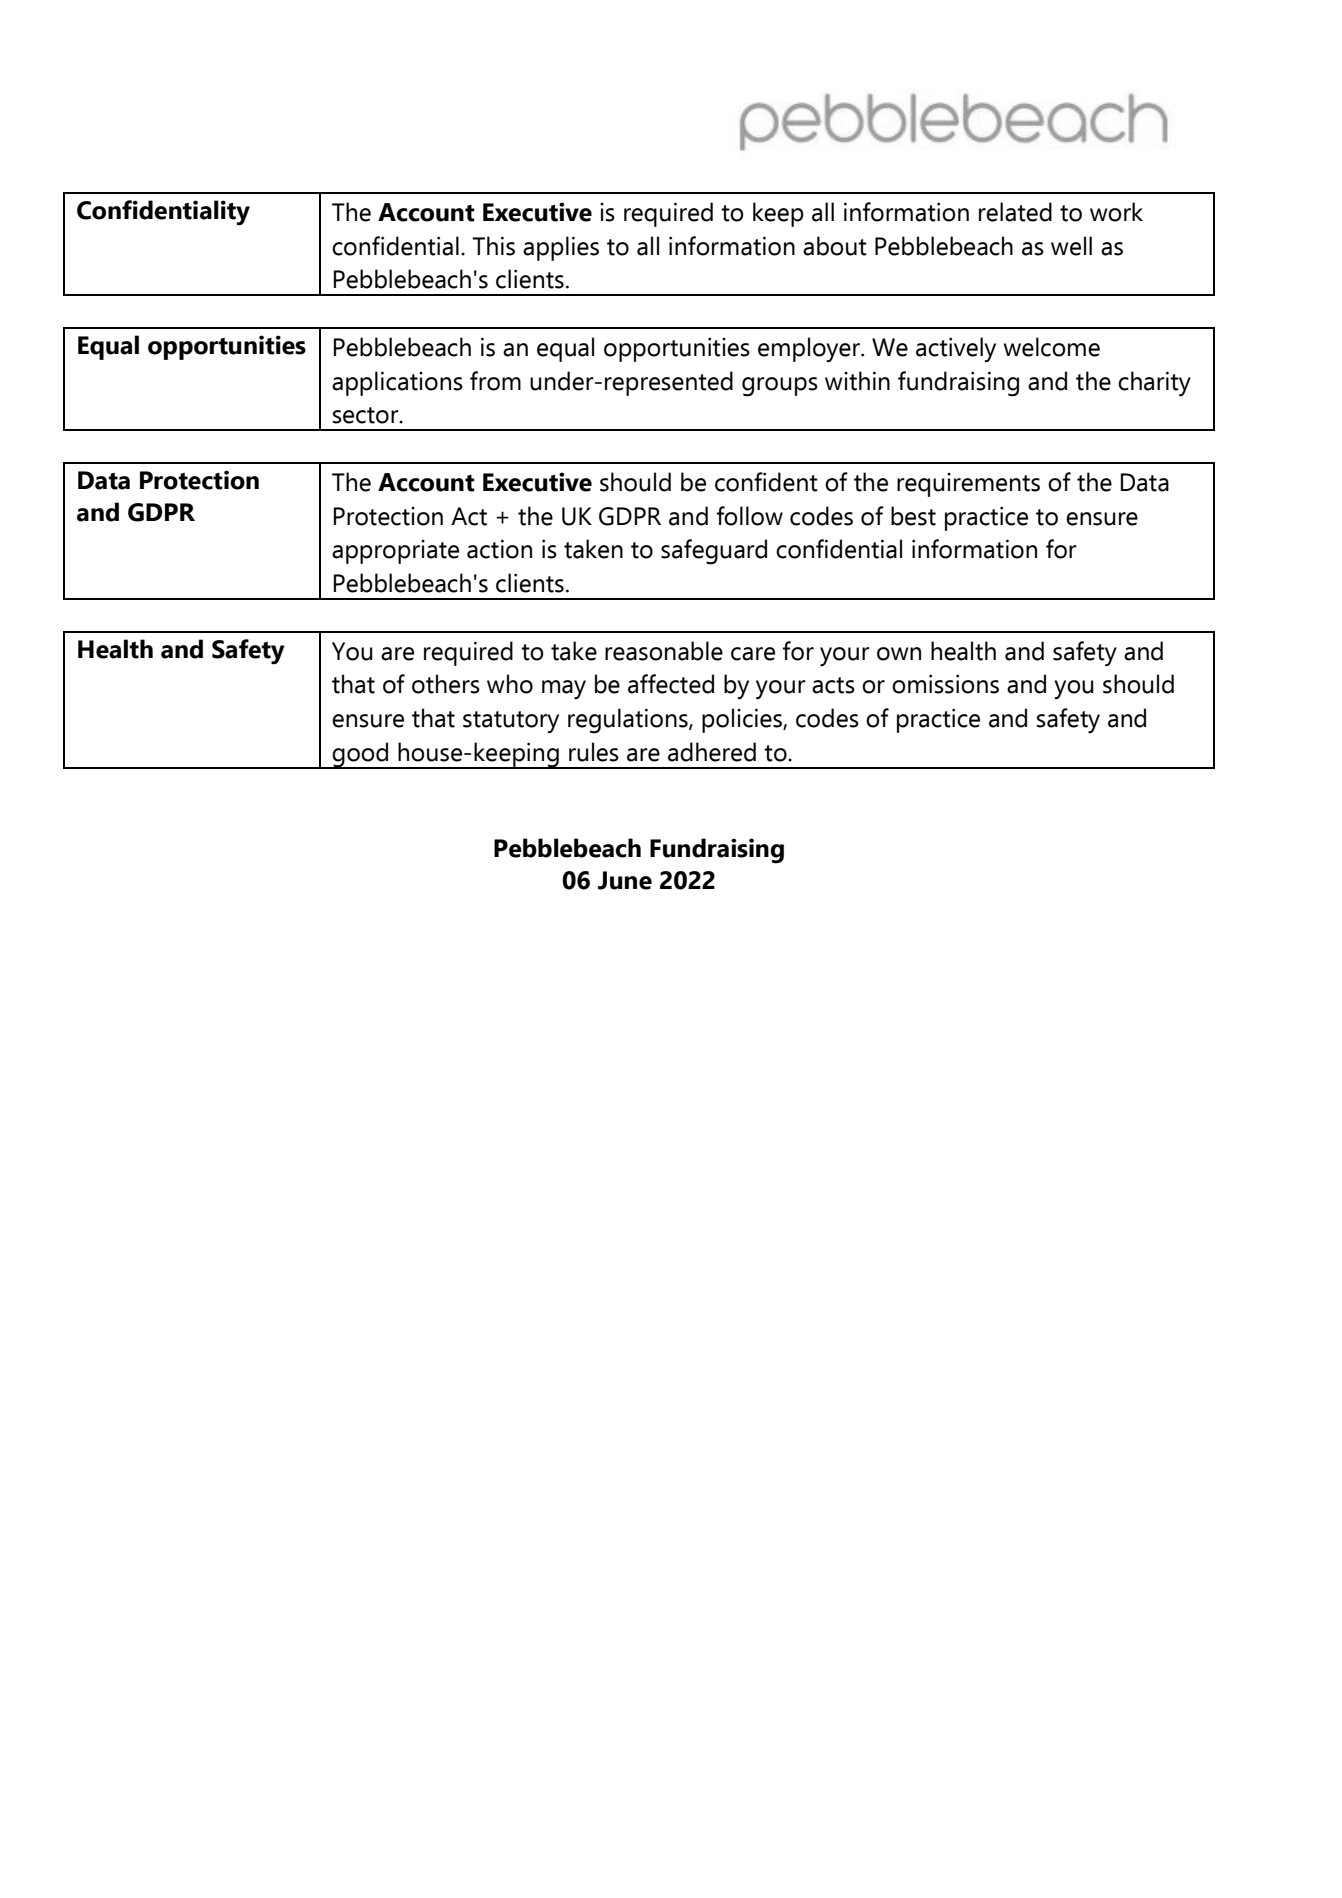 The width and height of the document is (1342, 1898). I want to click on requirements, so click(968, 485).
